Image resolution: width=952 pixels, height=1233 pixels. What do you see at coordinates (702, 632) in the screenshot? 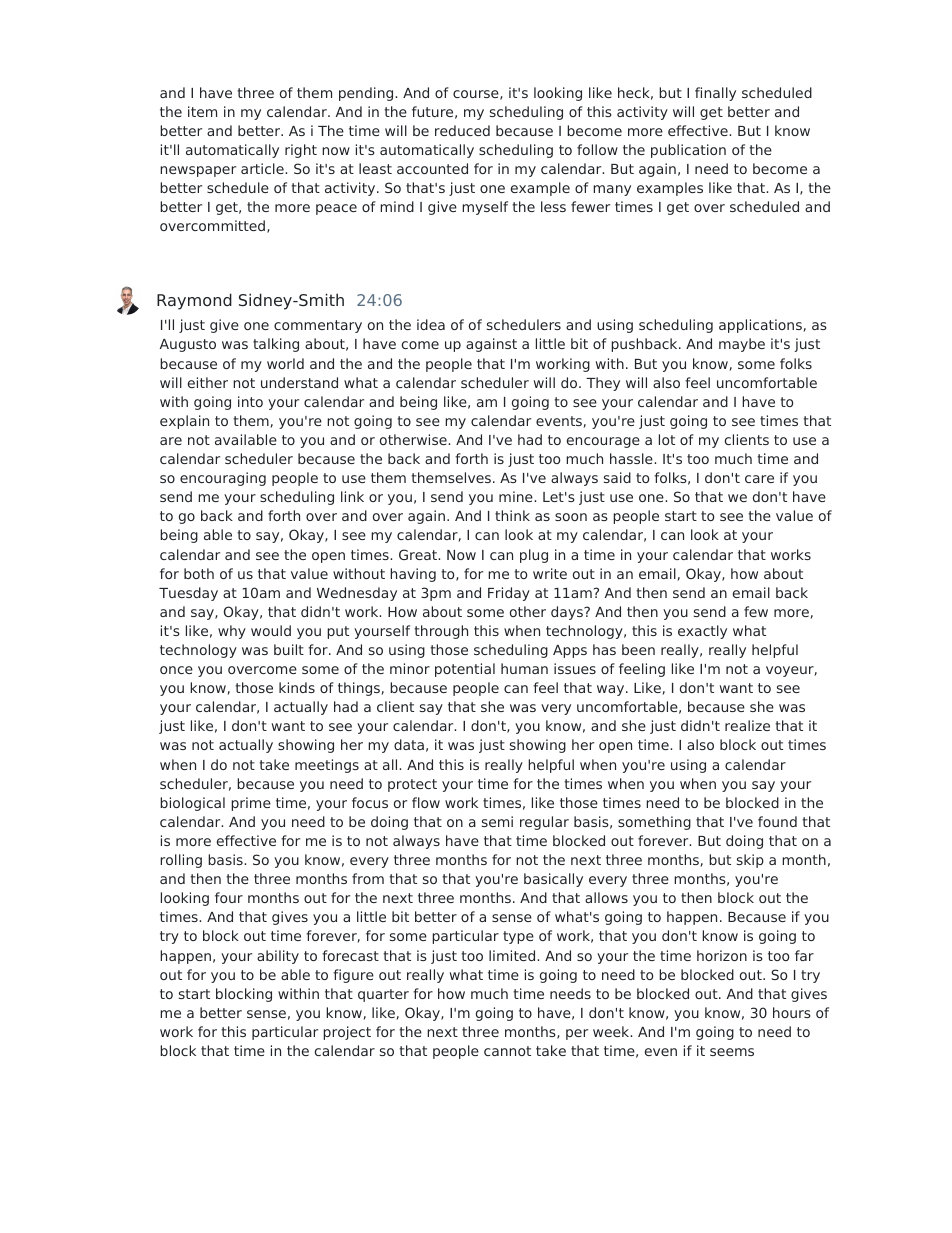
I see `exactly` at bounding box center [702, 632].
